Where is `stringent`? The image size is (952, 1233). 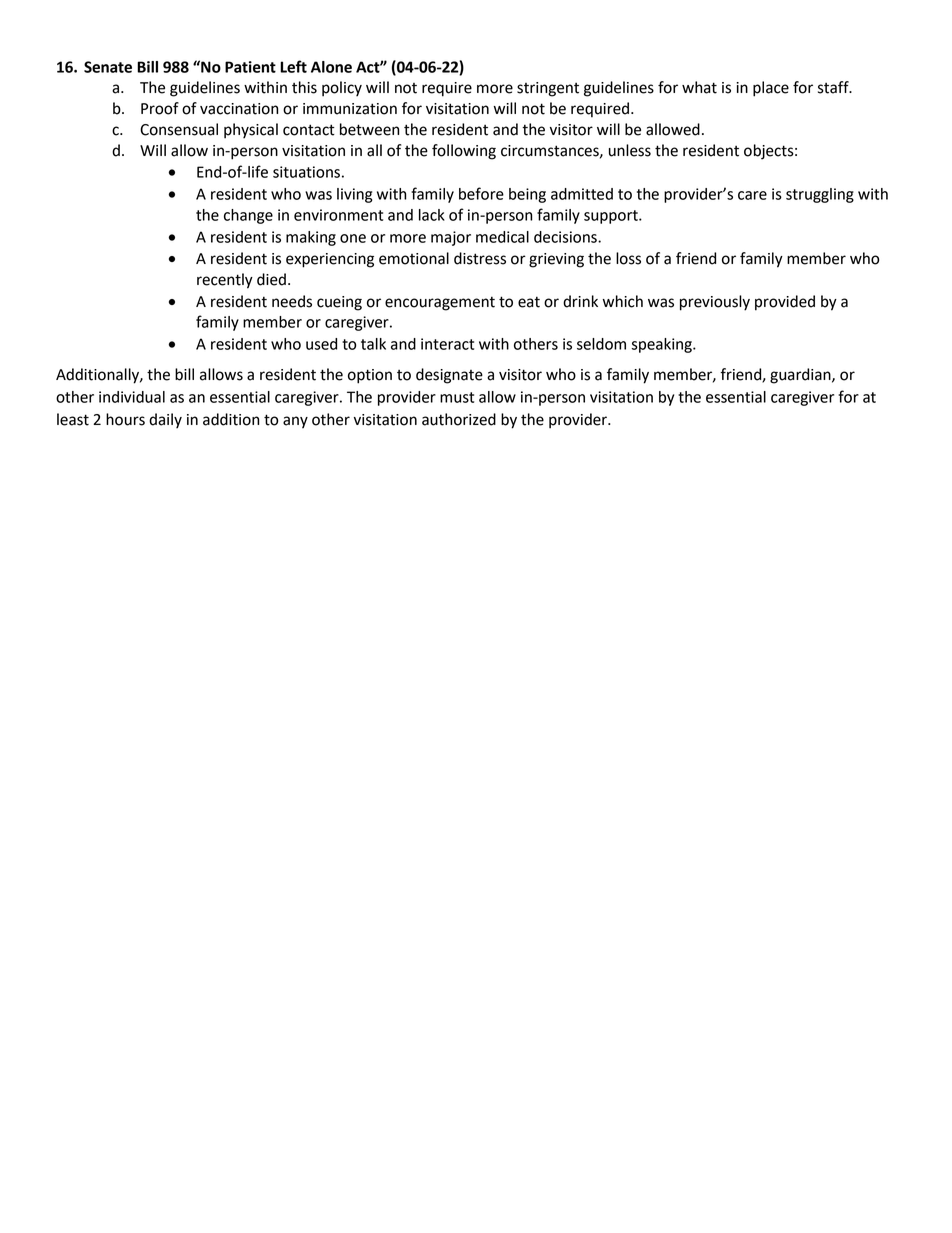
stringent is located at coordinates (548, 89).
